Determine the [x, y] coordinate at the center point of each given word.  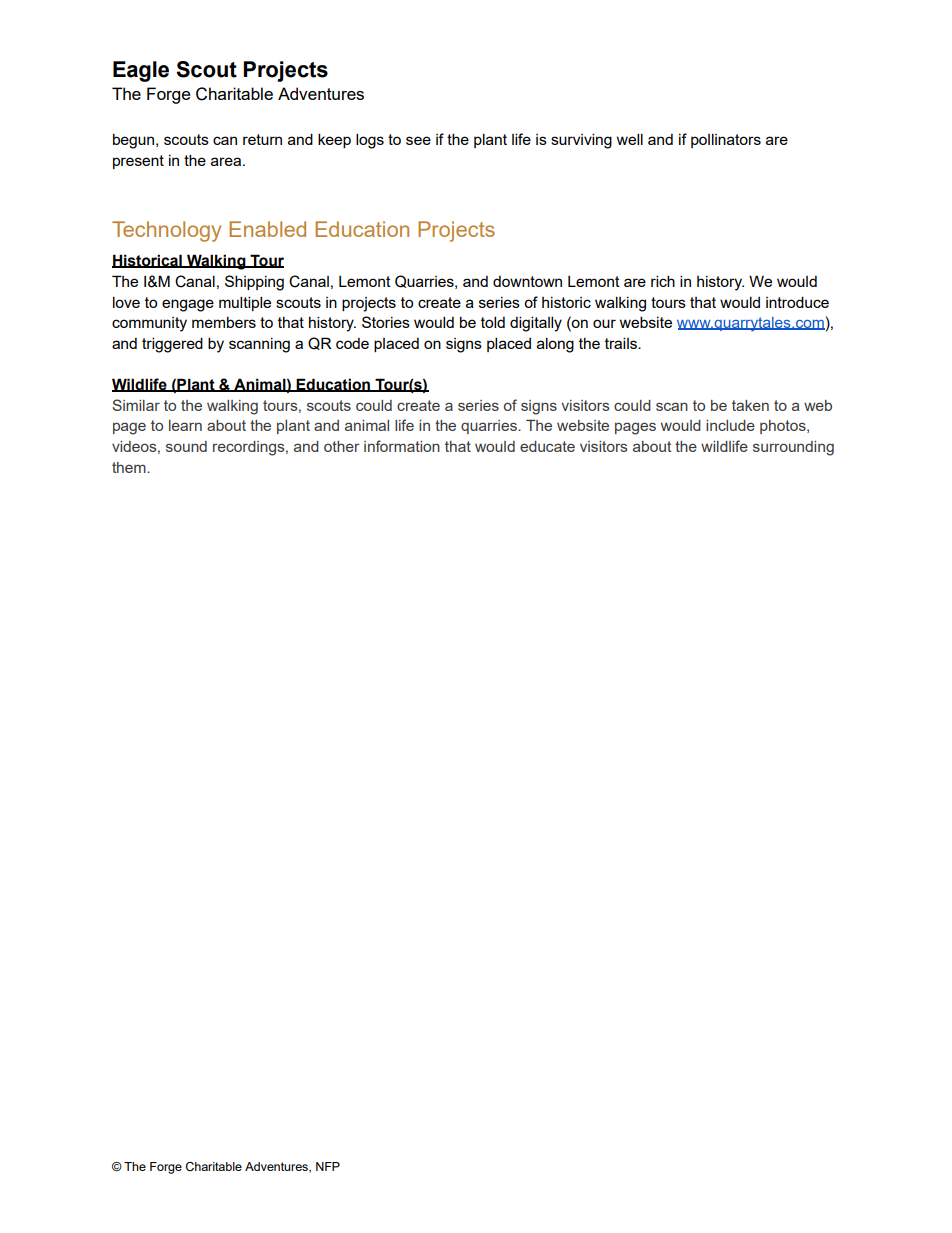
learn [185, 425]
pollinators [726, 140]
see [418, 140]
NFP [328, 1166]
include [730, 425]
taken [750, 405]
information [402, 446]
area [226, 161]
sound [186, 446]
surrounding [793, 448]
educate [547, 446]
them [130, 467]
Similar [136, 405]
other [342, 446]
